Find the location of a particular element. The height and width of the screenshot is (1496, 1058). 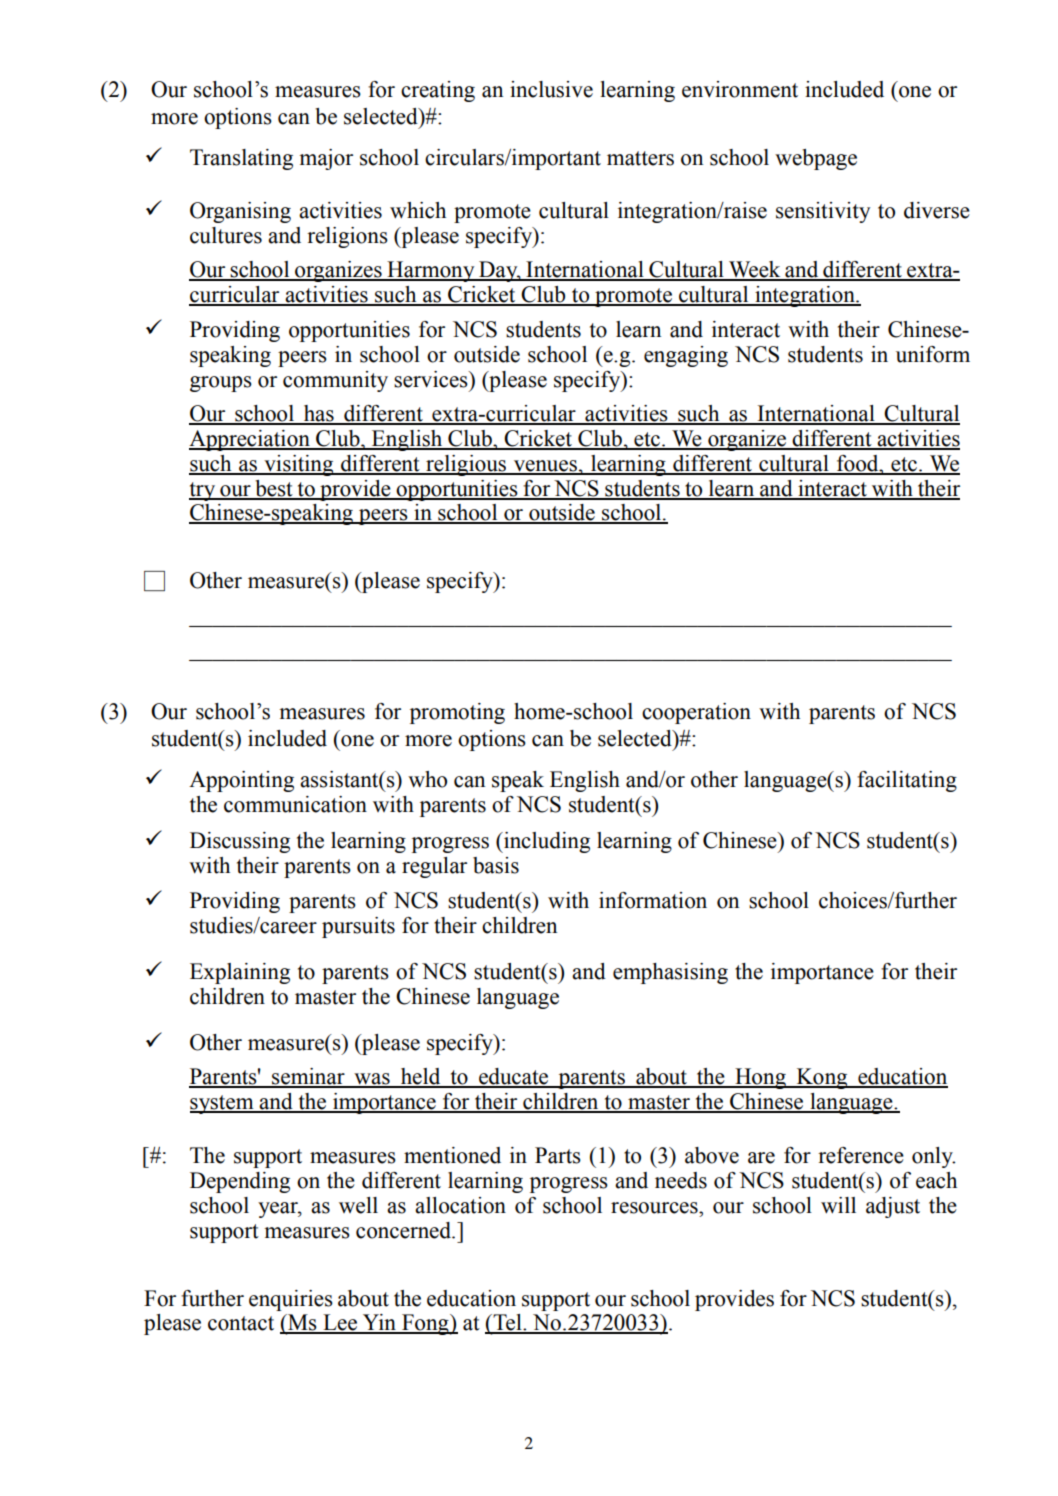

visiting is located at coordinates (299, 465).
